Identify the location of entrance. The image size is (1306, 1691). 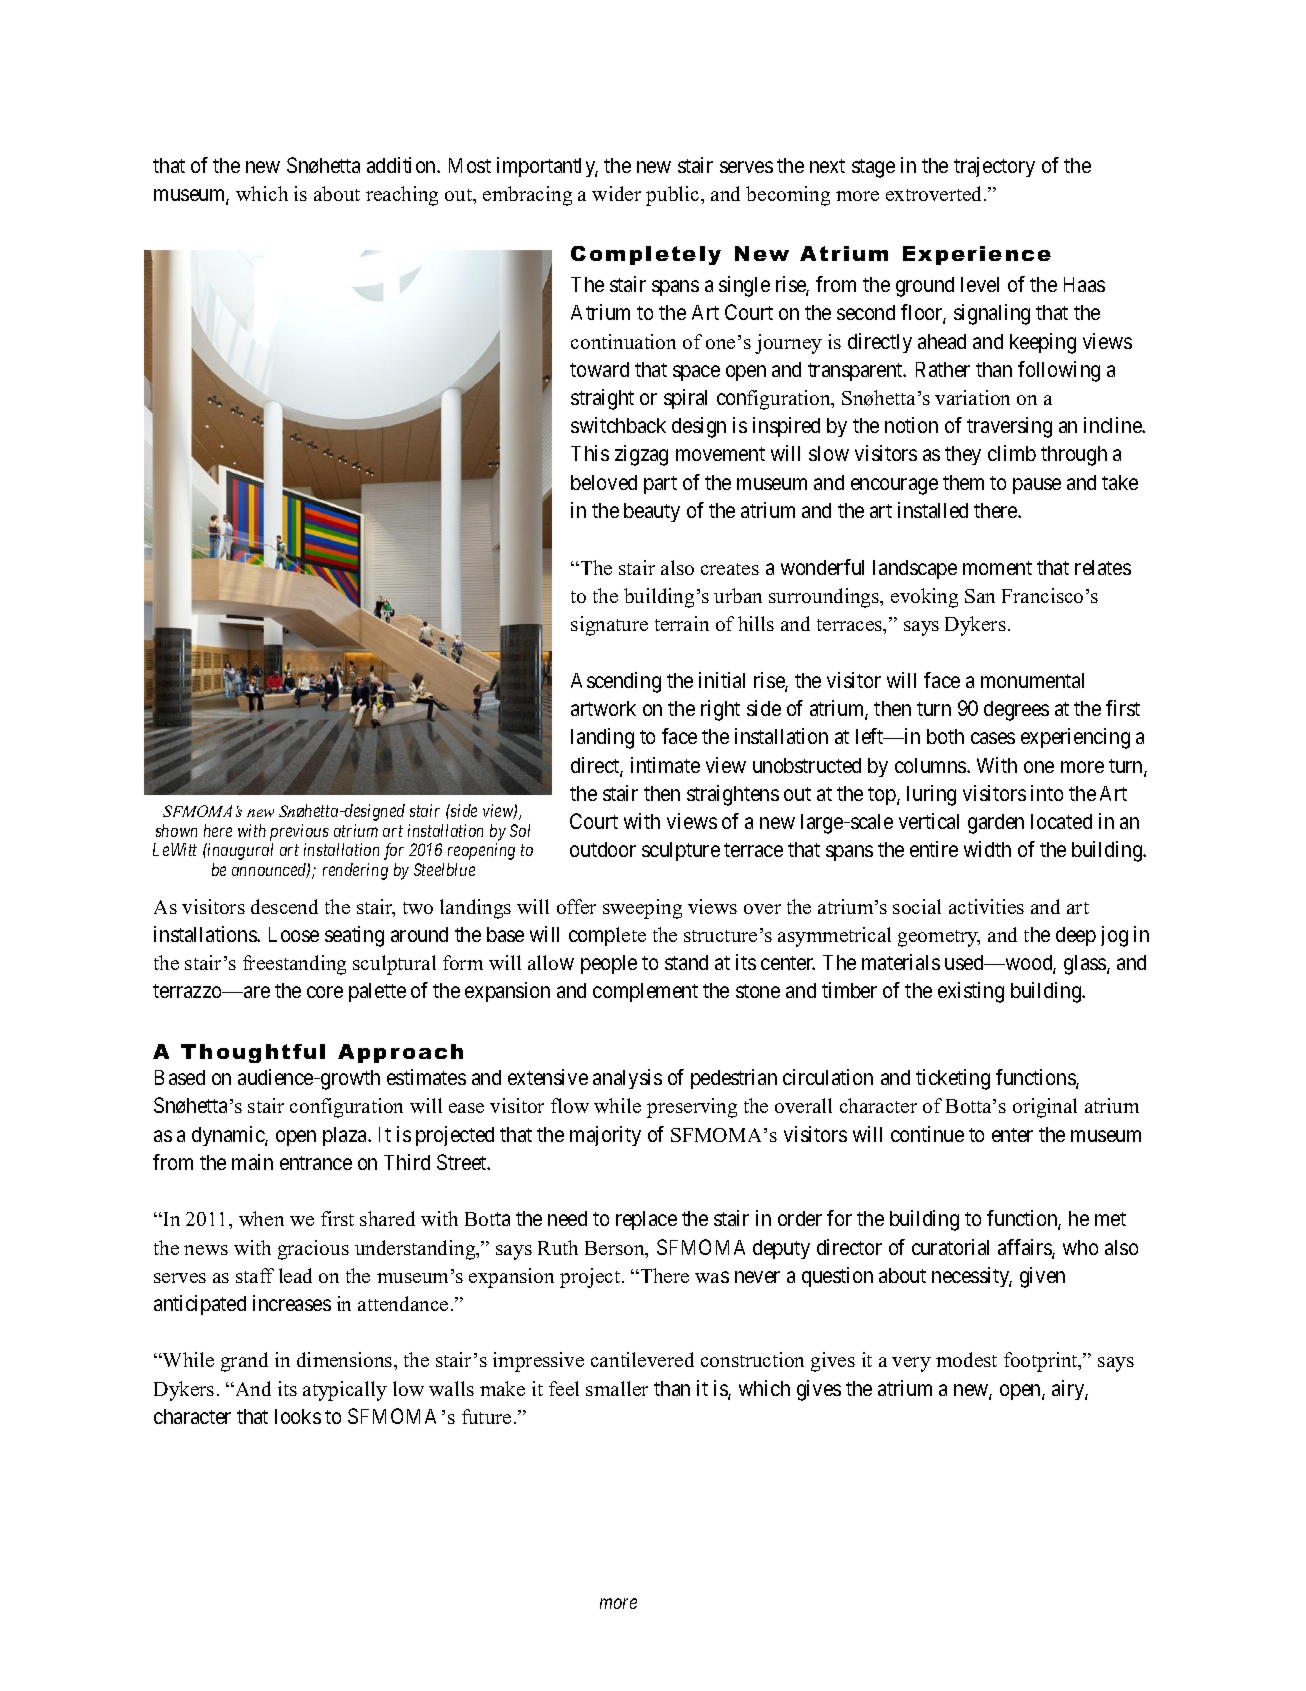
(316, 1163).
